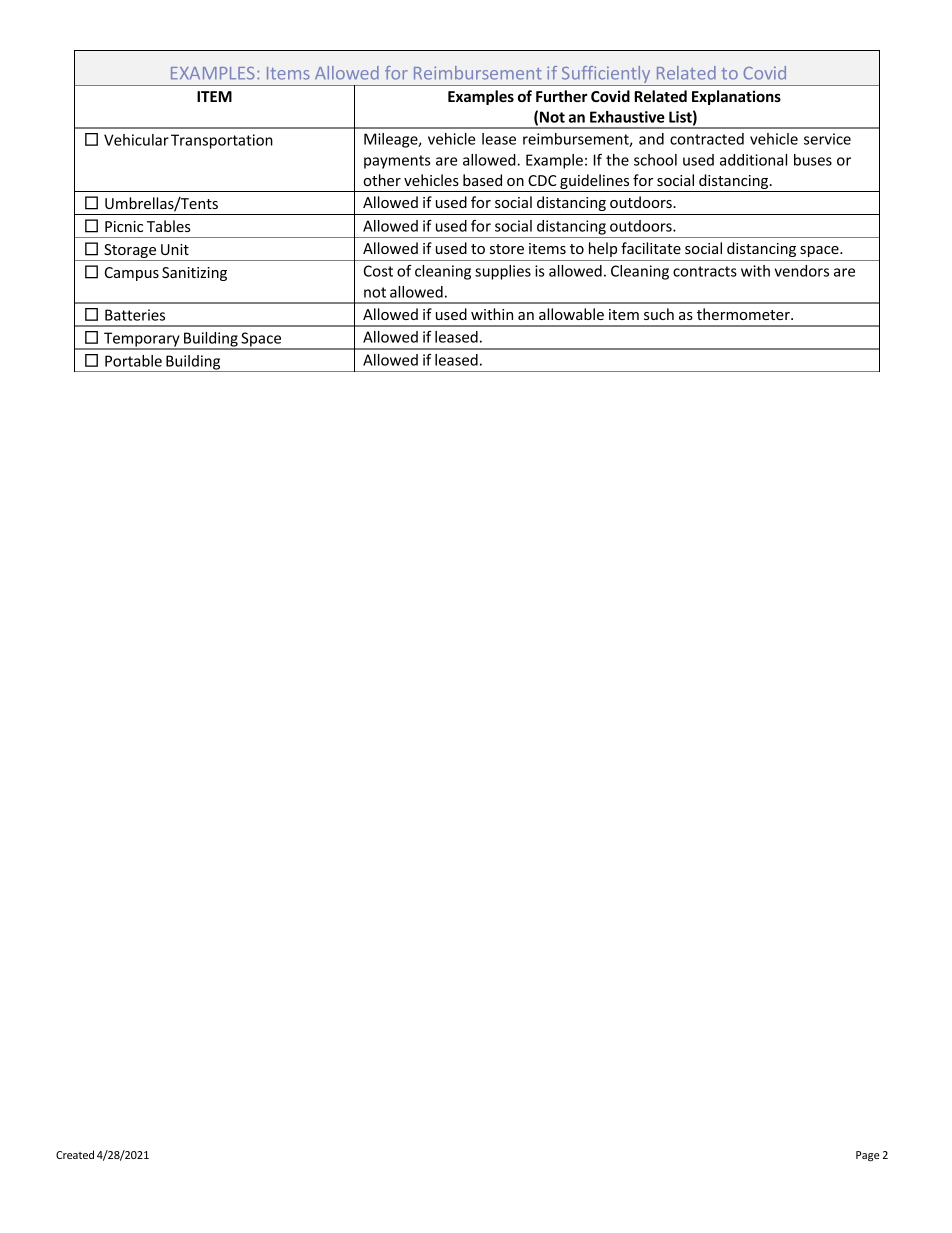  Describe the element at coordinates (561, 96) in the screenshot. I see `Further` at that location.
